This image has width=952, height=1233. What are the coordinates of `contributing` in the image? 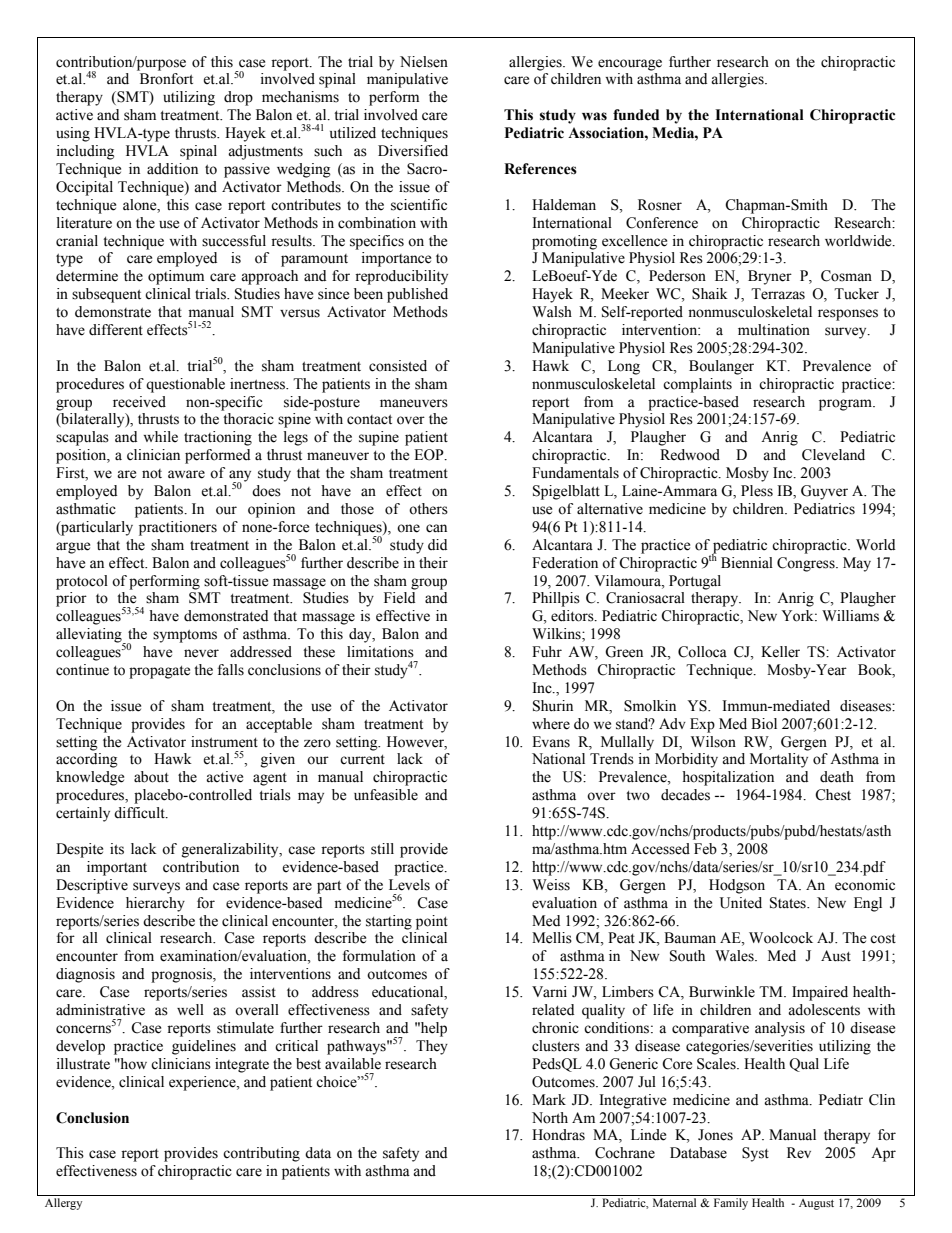 It's located at (261, 1154).
